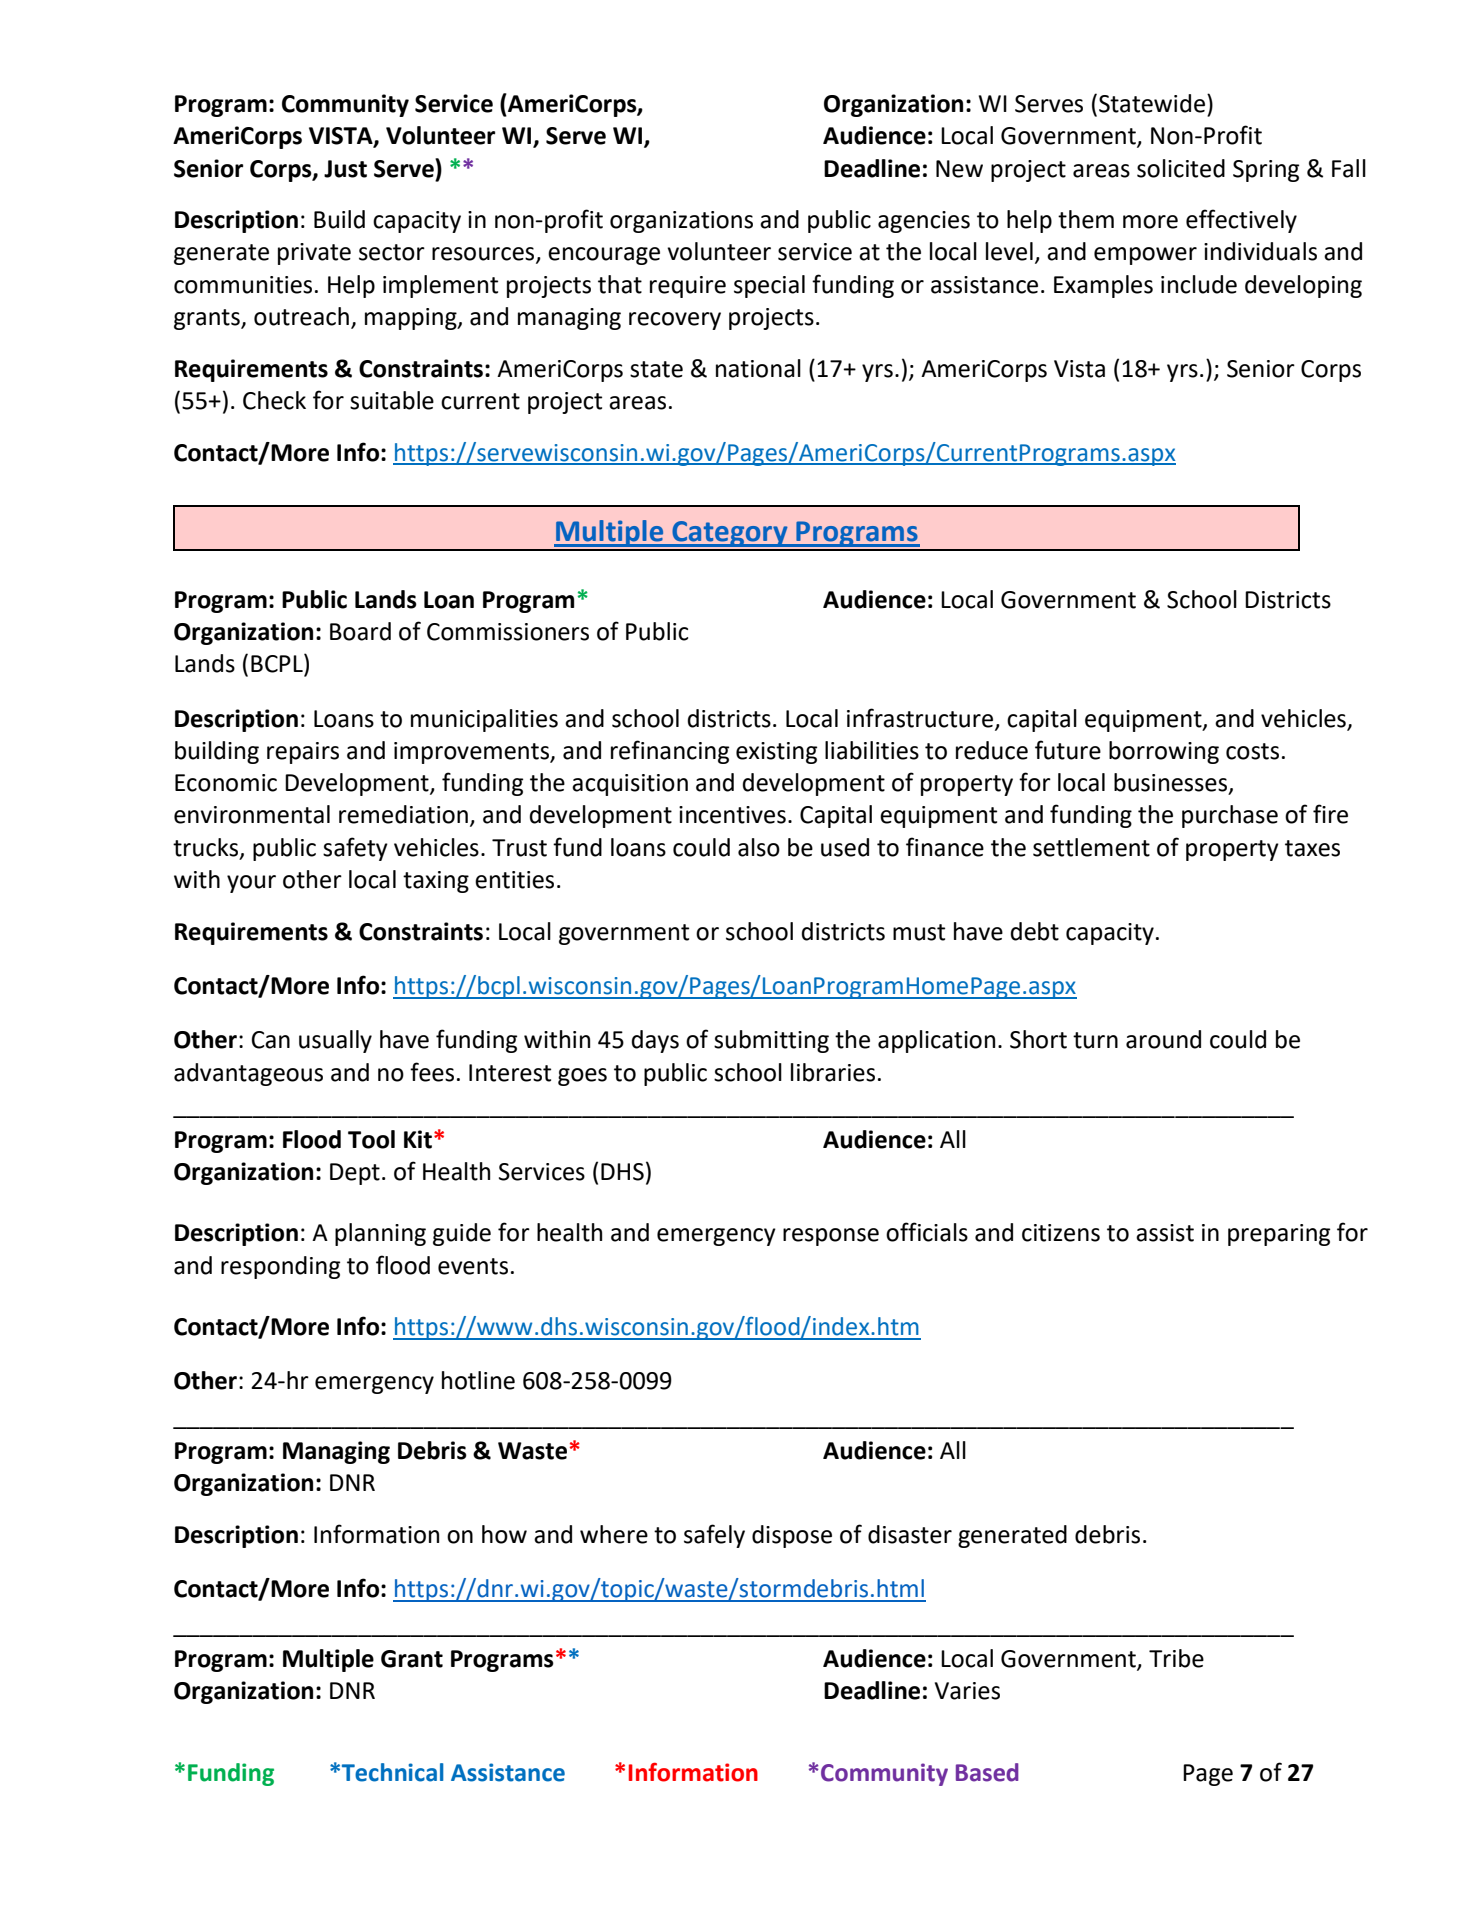 The height and width of the screenshot is (1907, 1473). What do you see at coordinates (1241, 221) in the screenshot?
I see `effectively` at bounding box center [1241, 221].
